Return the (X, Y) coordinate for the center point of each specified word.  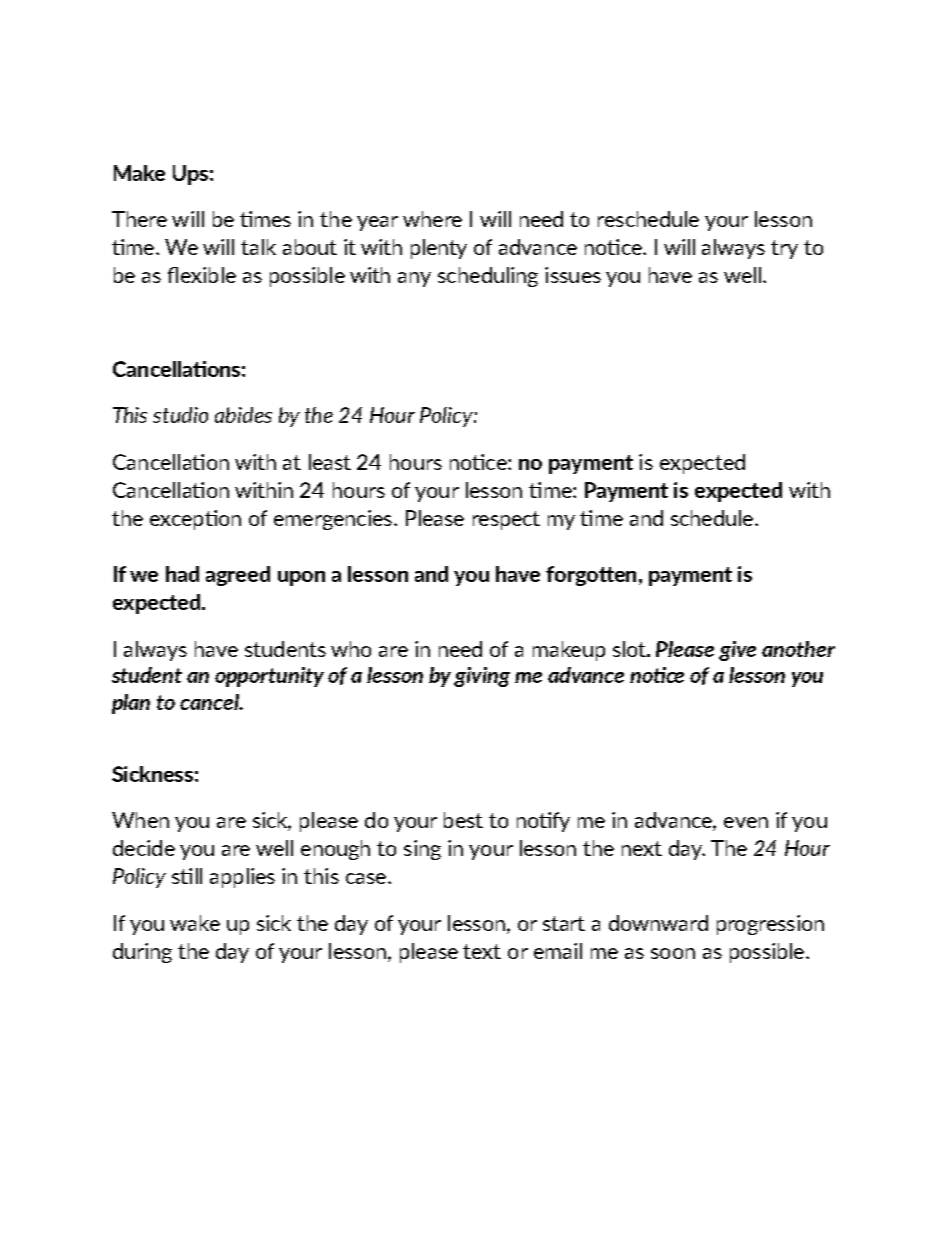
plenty (439, 249)
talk (258, 247)
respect (506, 520)
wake (195, 923)
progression (770, 925)
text (482, 951)
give (737, 651)
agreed (238, 576)
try (784, 249)
